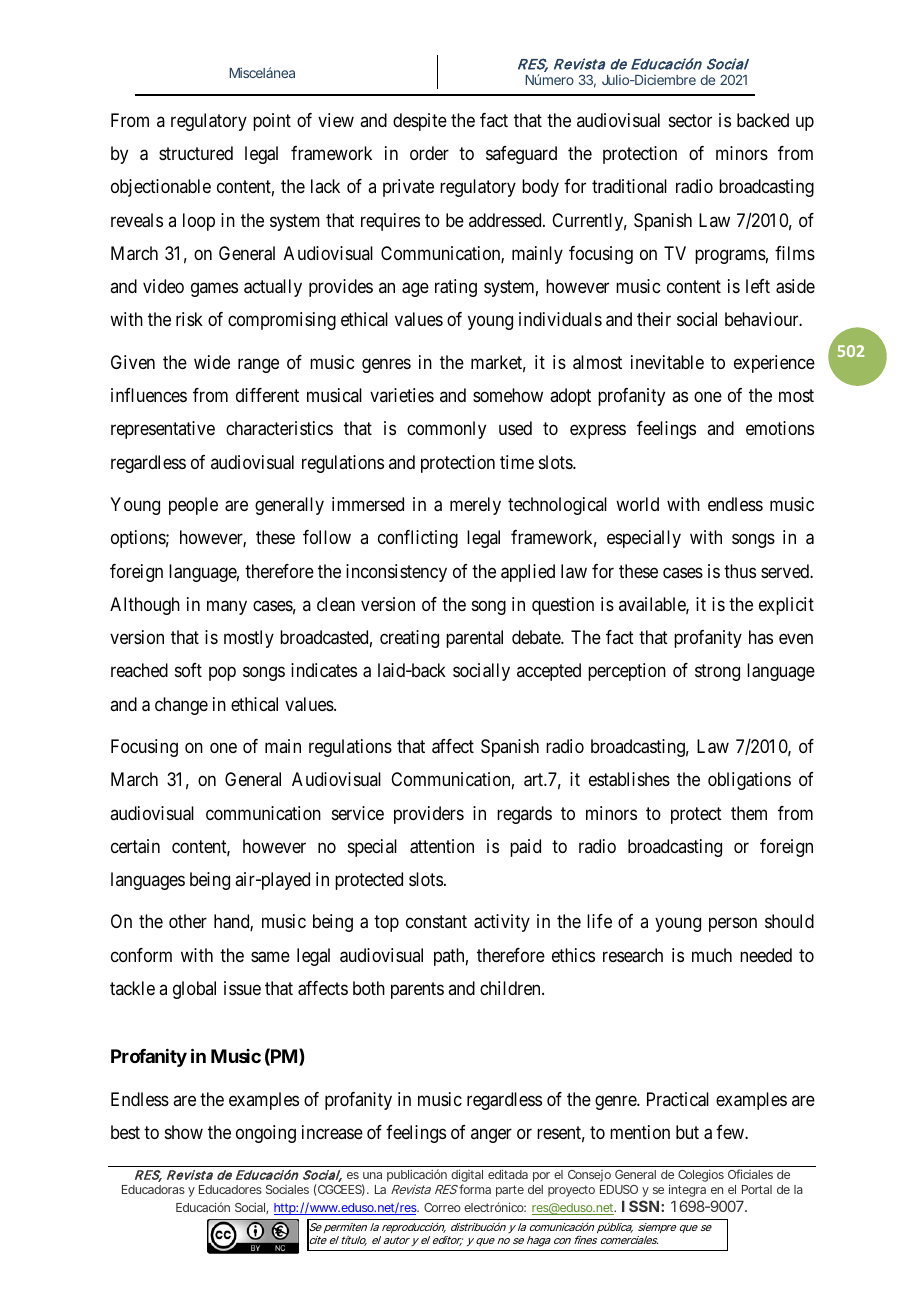 This document has width=924, height=1308. What do you see at coordinates (690, 120) in the document?
I see `sector` at bounding box center [690, 120].
